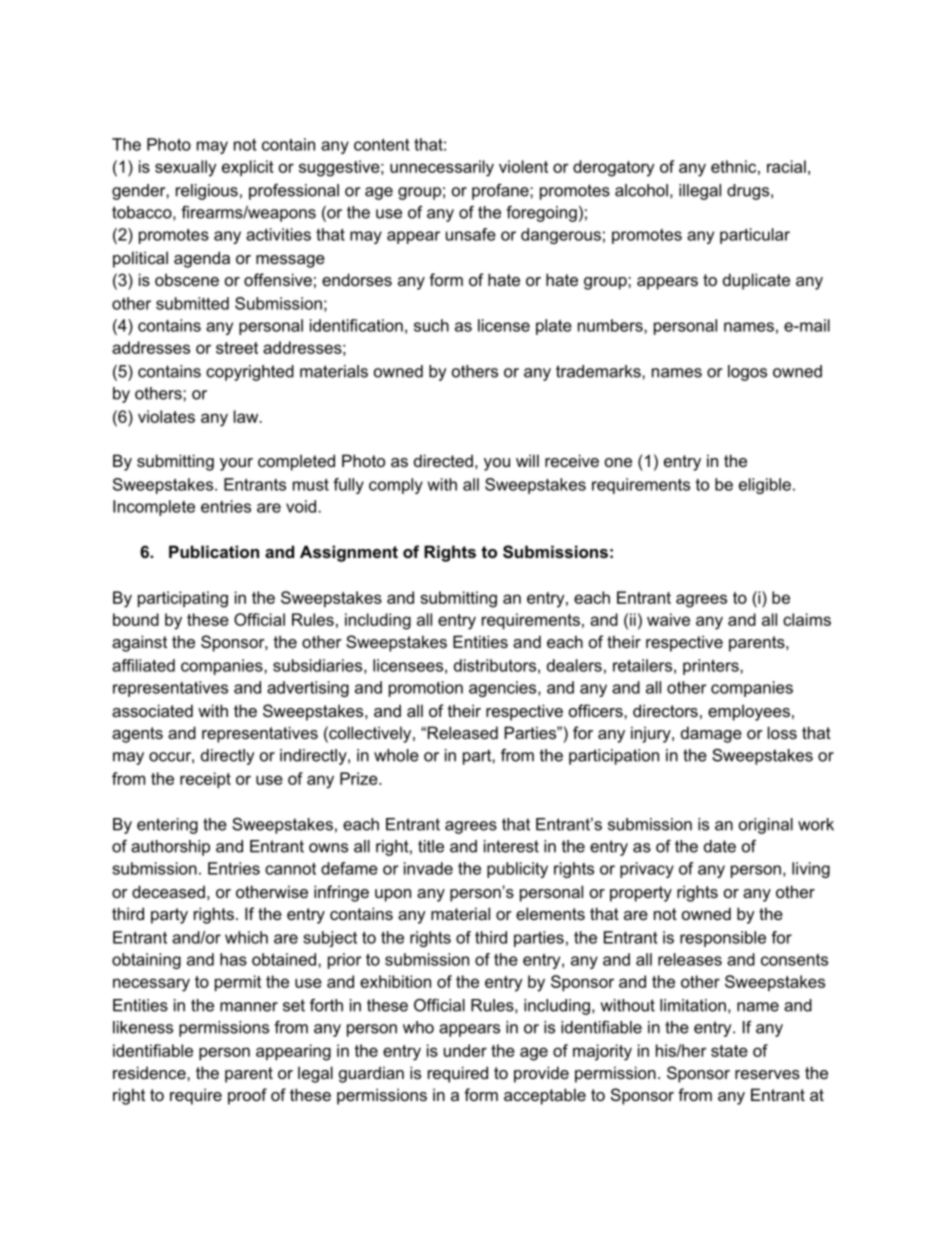 Image resolution: width=952 pixels, height=1233 pixels. Describe the element at coordinates (207, 192) in the image. I see `religious` at that location.
